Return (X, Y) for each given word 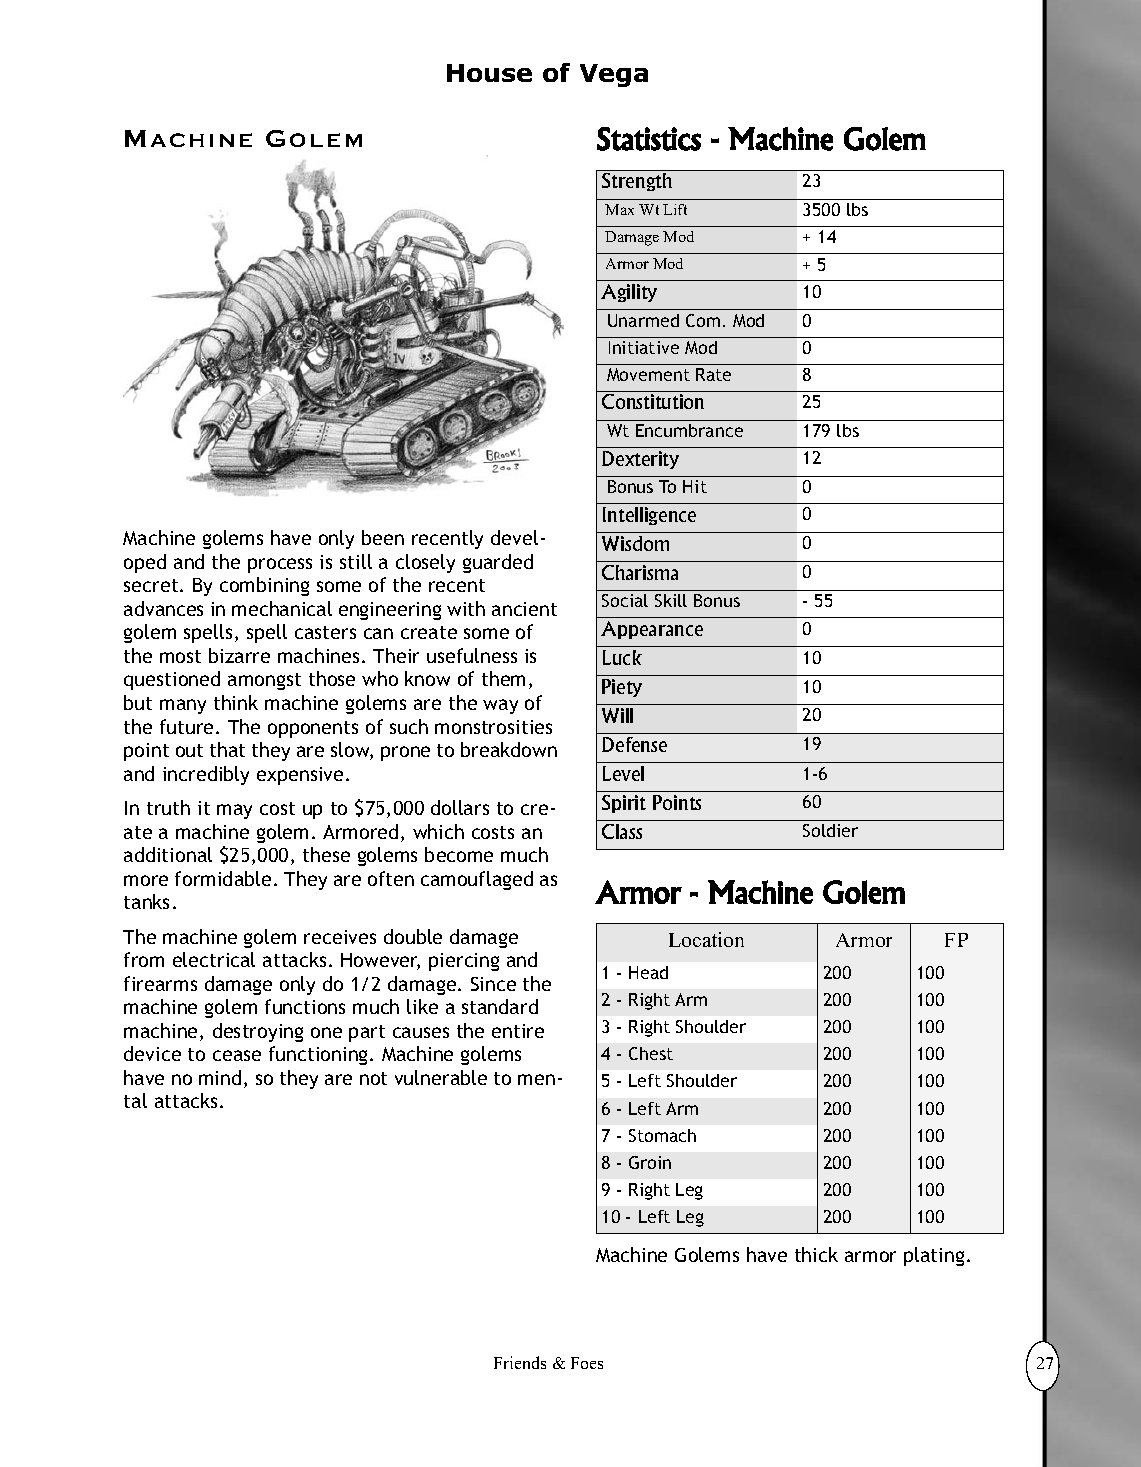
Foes (587, 1363)
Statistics (649, 139)
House (489, 73)
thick (816, 1254)
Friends (520, 1362)
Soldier (830, 830)
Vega (614, 75)
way (500, 706)
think (236, 702)
